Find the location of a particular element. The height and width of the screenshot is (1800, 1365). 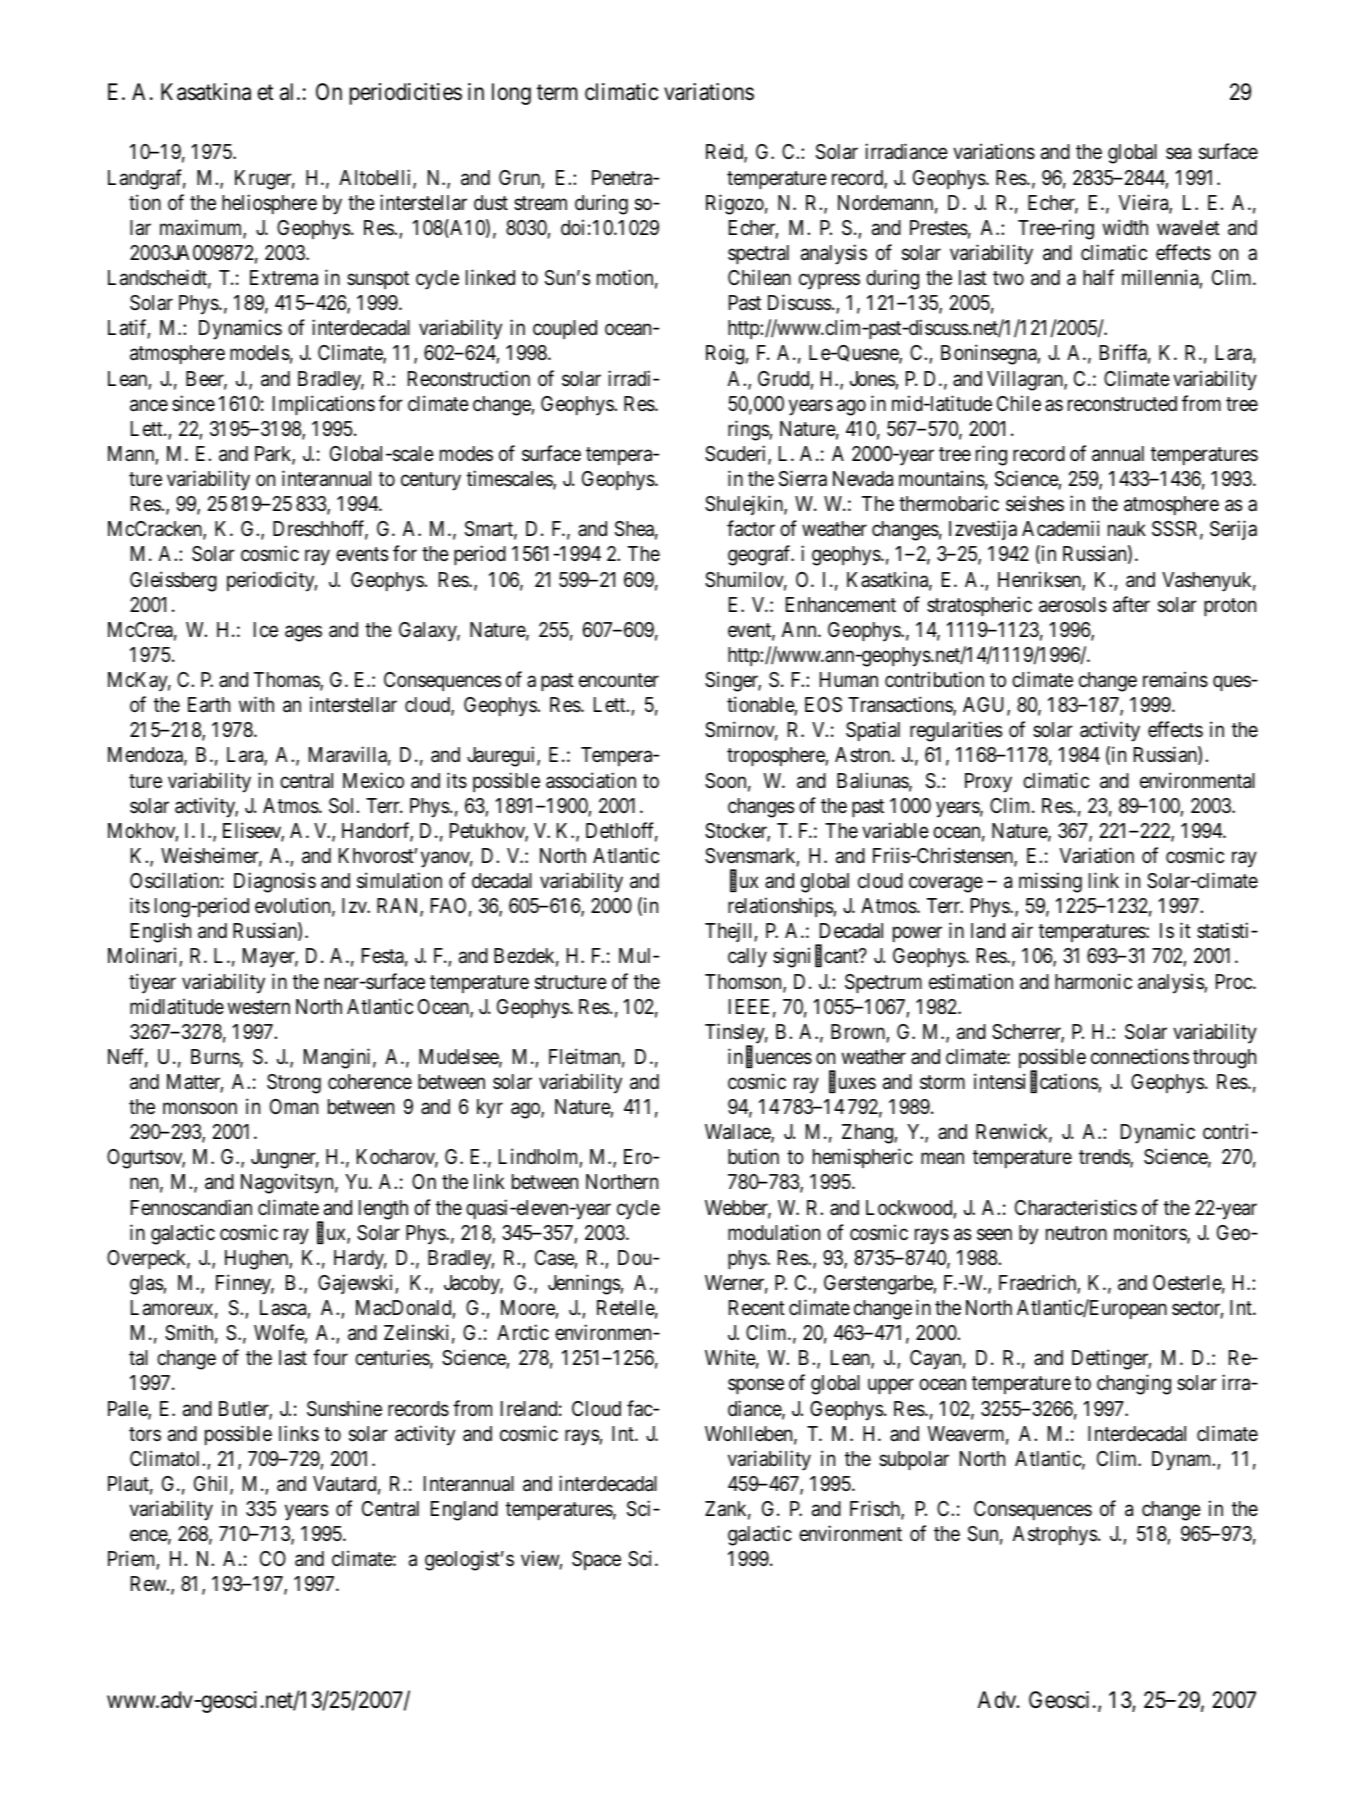

changing is located at coordinates (1134, 1384).
